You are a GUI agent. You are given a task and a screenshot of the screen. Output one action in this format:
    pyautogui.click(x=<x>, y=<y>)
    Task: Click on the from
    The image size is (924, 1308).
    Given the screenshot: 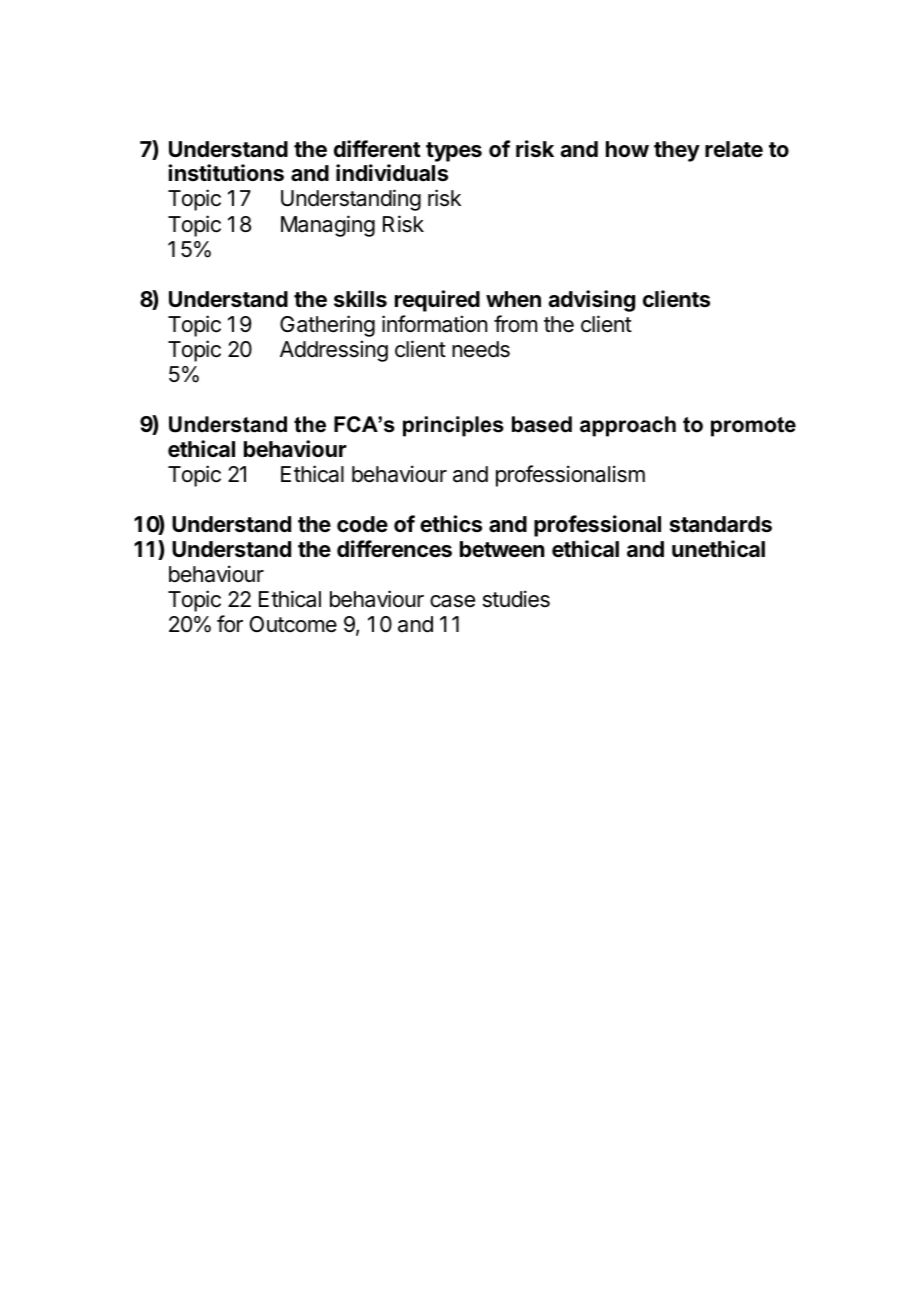 What is the action you would take?
    pyautogui.click(x=515, y=323)
